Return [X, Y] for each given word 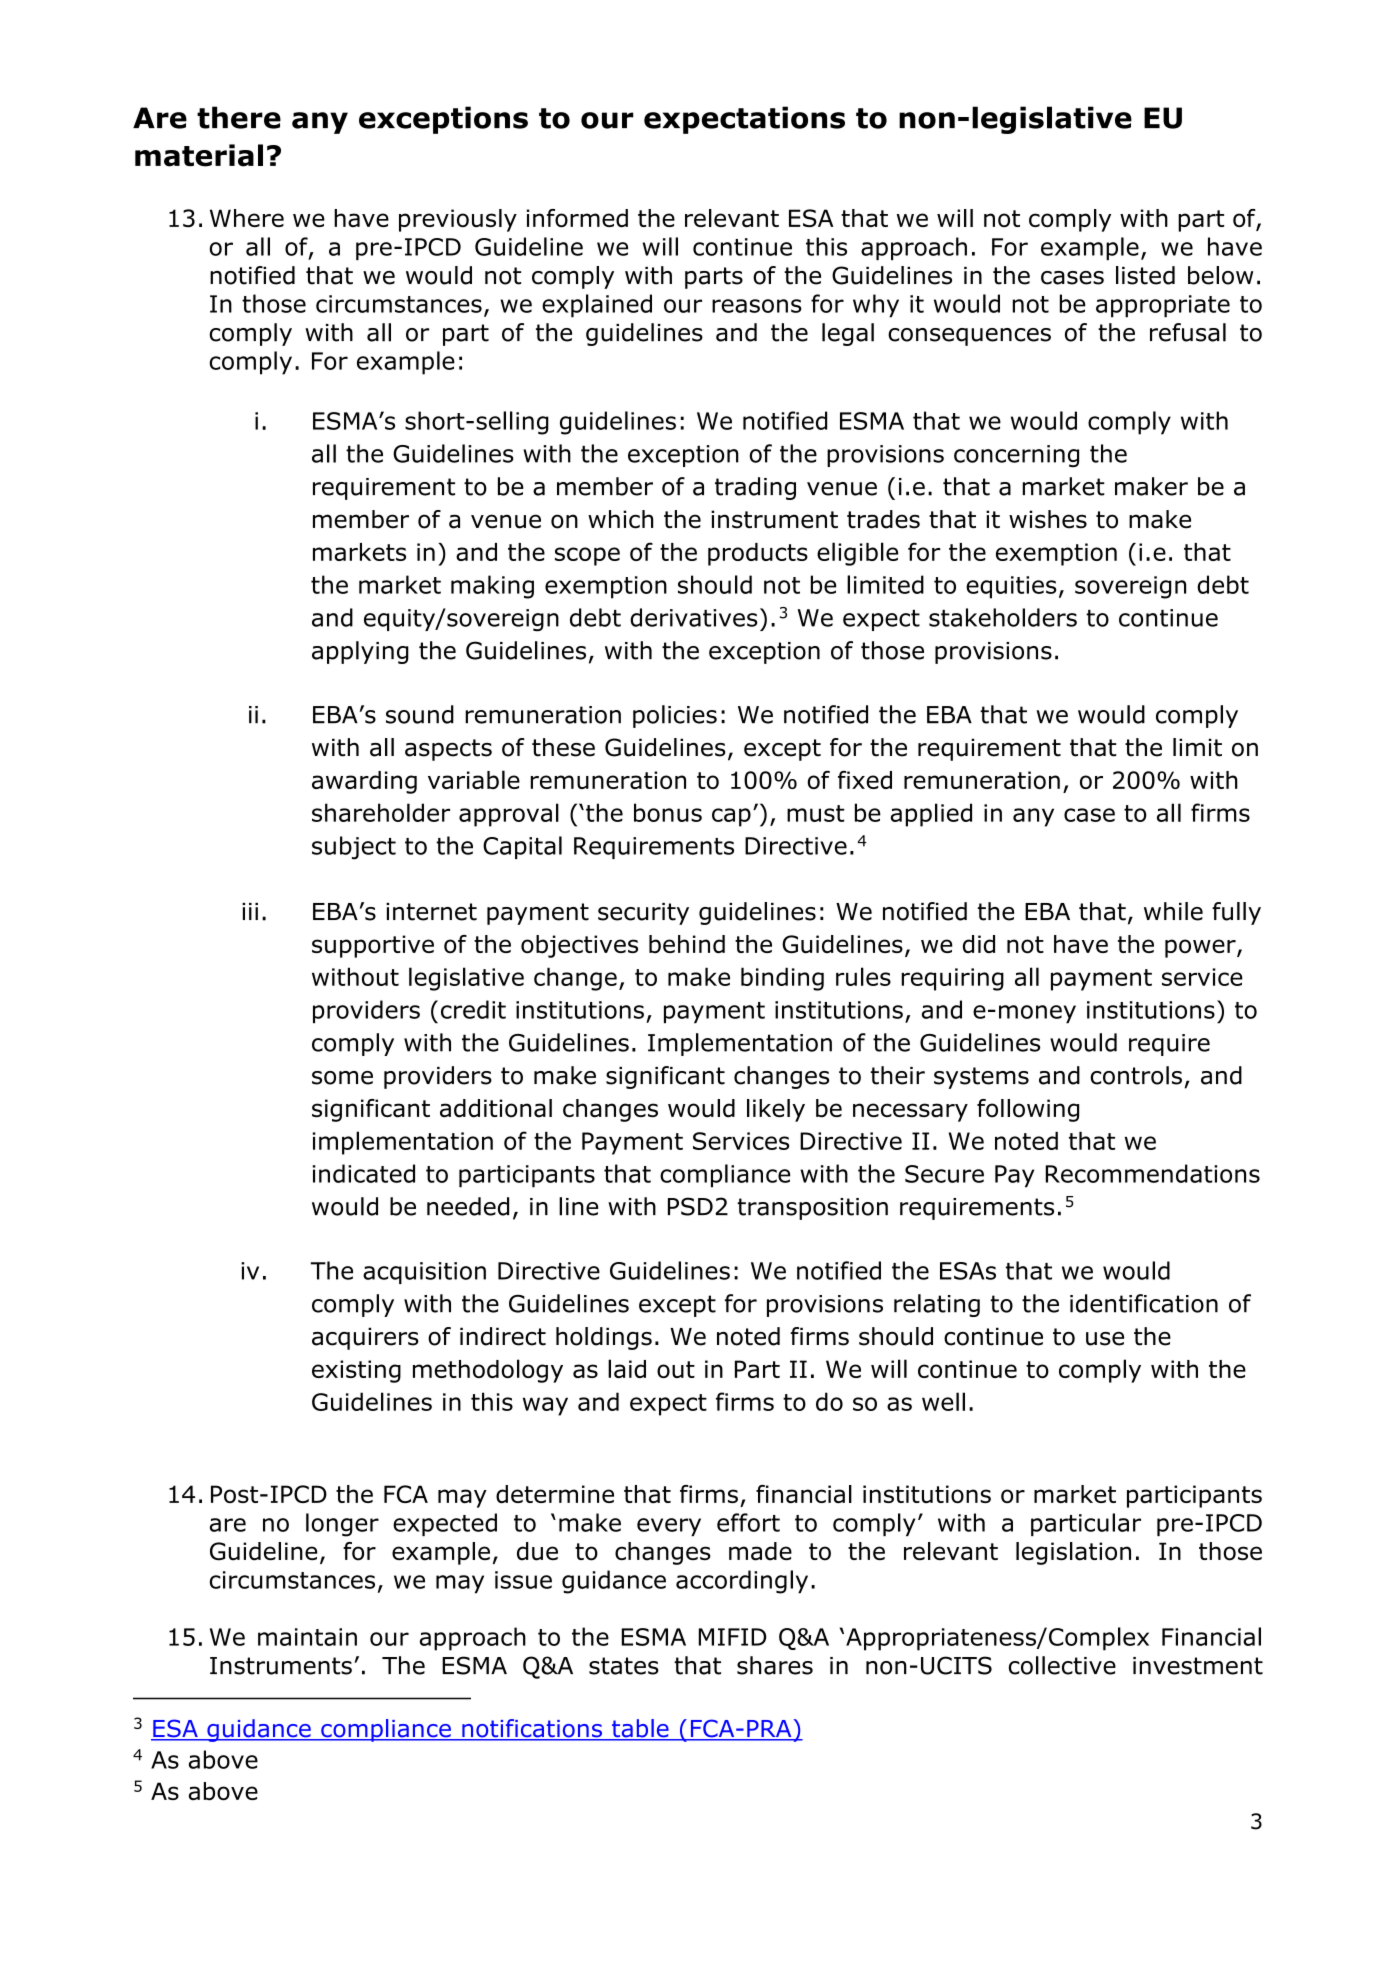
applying [360, 652]
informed [577, 218]
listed [1145, 275]
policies [675, 716]
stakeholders [1003, 617]
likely [776, 1110]
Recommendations [1153, 1173]
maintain [307, 1637]
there [239, 117]
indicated [364, 1173]
